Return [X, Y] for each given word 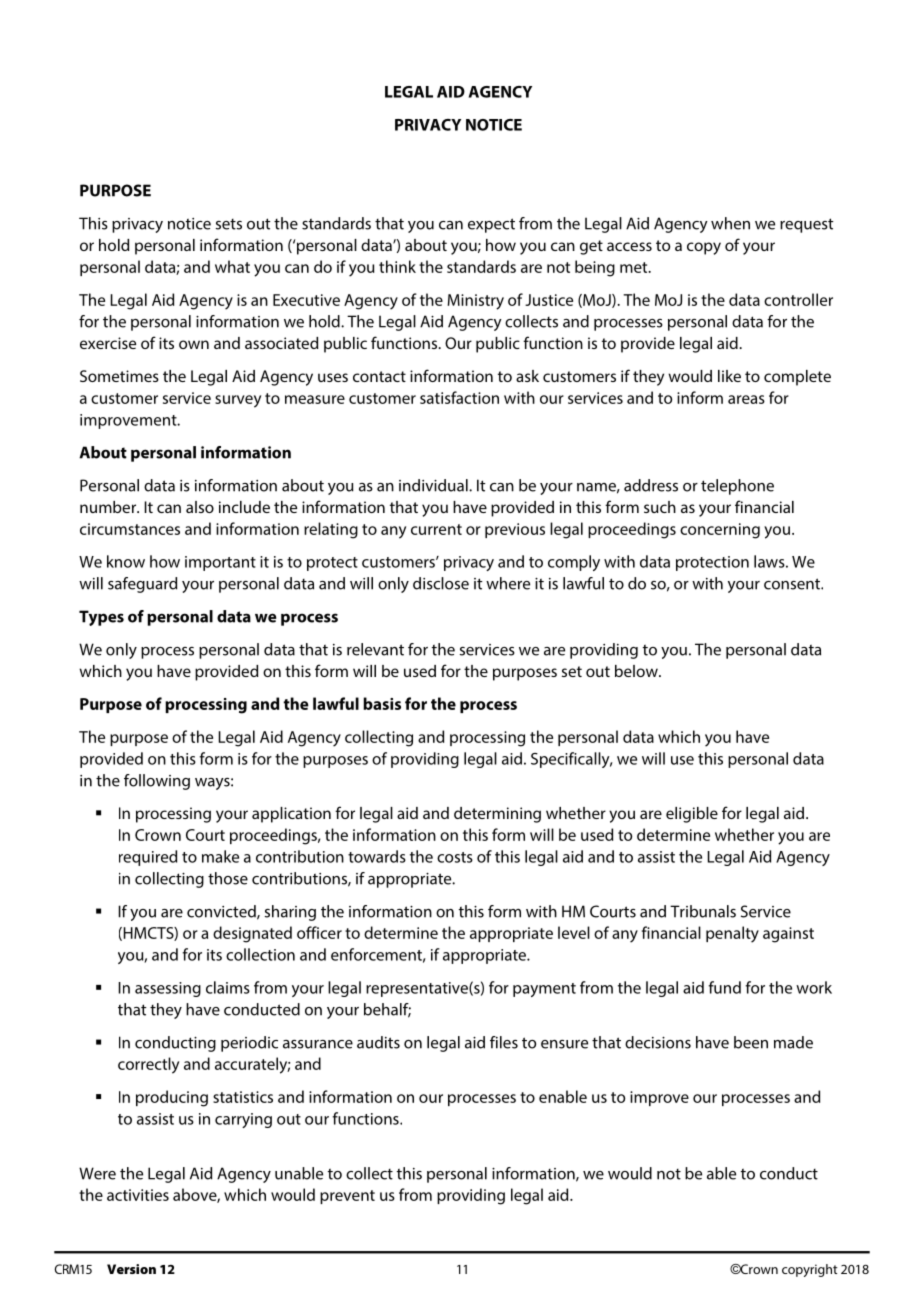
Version [131, 1269]
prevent [347, 1197]
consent [793, 584]
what [232, 266]
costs [455, 857]
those [228, 878]
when [730, 223]
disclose [441, 583]
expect [491, 225]
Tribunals [703, 911]
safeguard [142, 585]
